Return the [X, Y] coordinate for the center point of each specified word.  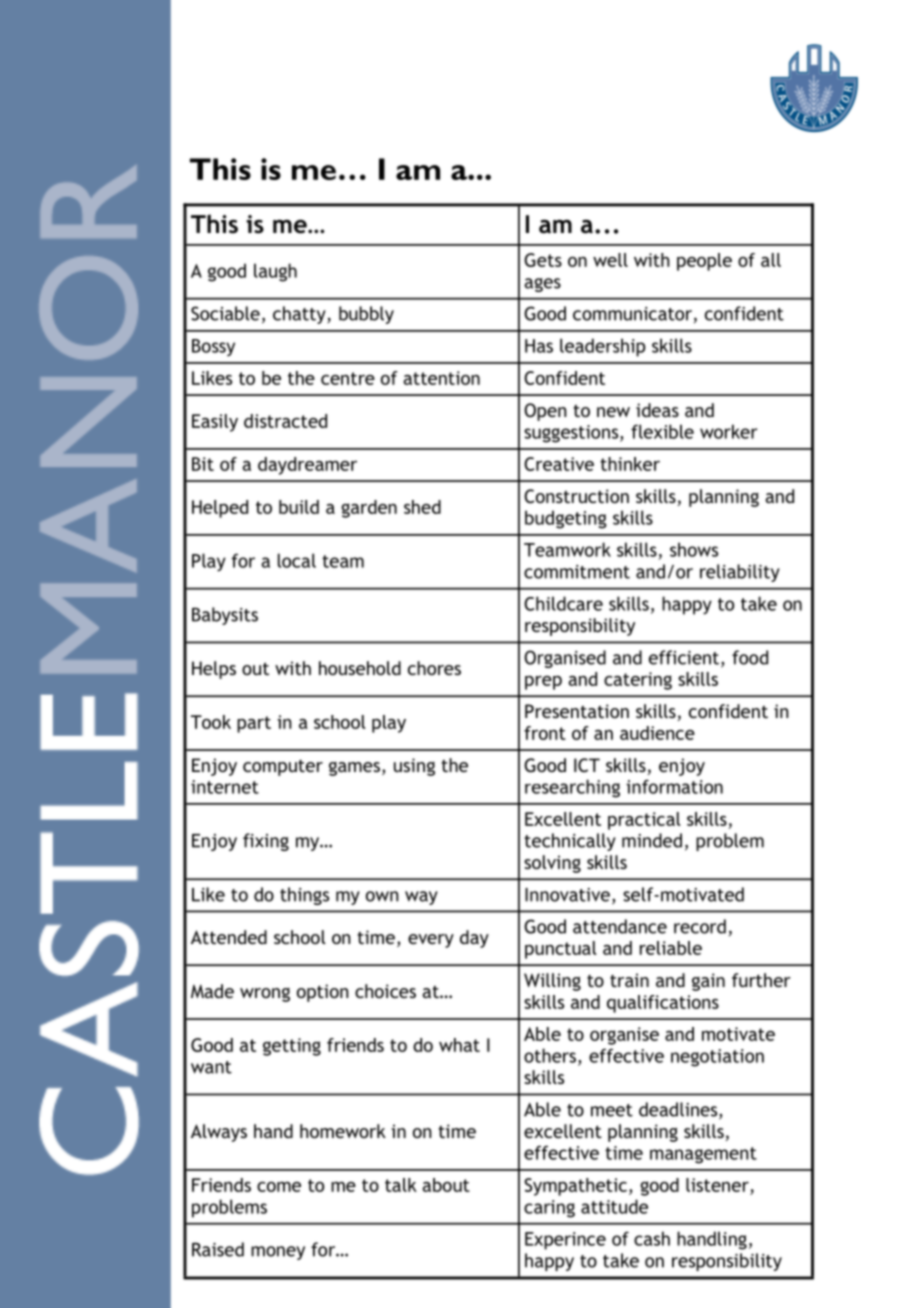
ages [542, 285]
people [704, 262]
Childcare [563, 603]
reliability [740, 573]
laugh [275, 272]
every [431, 941]
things [304, 896]
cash [652, 1238]
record [700, 926]
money [278, 1253]
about [446, 1185]
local [297, 560]
